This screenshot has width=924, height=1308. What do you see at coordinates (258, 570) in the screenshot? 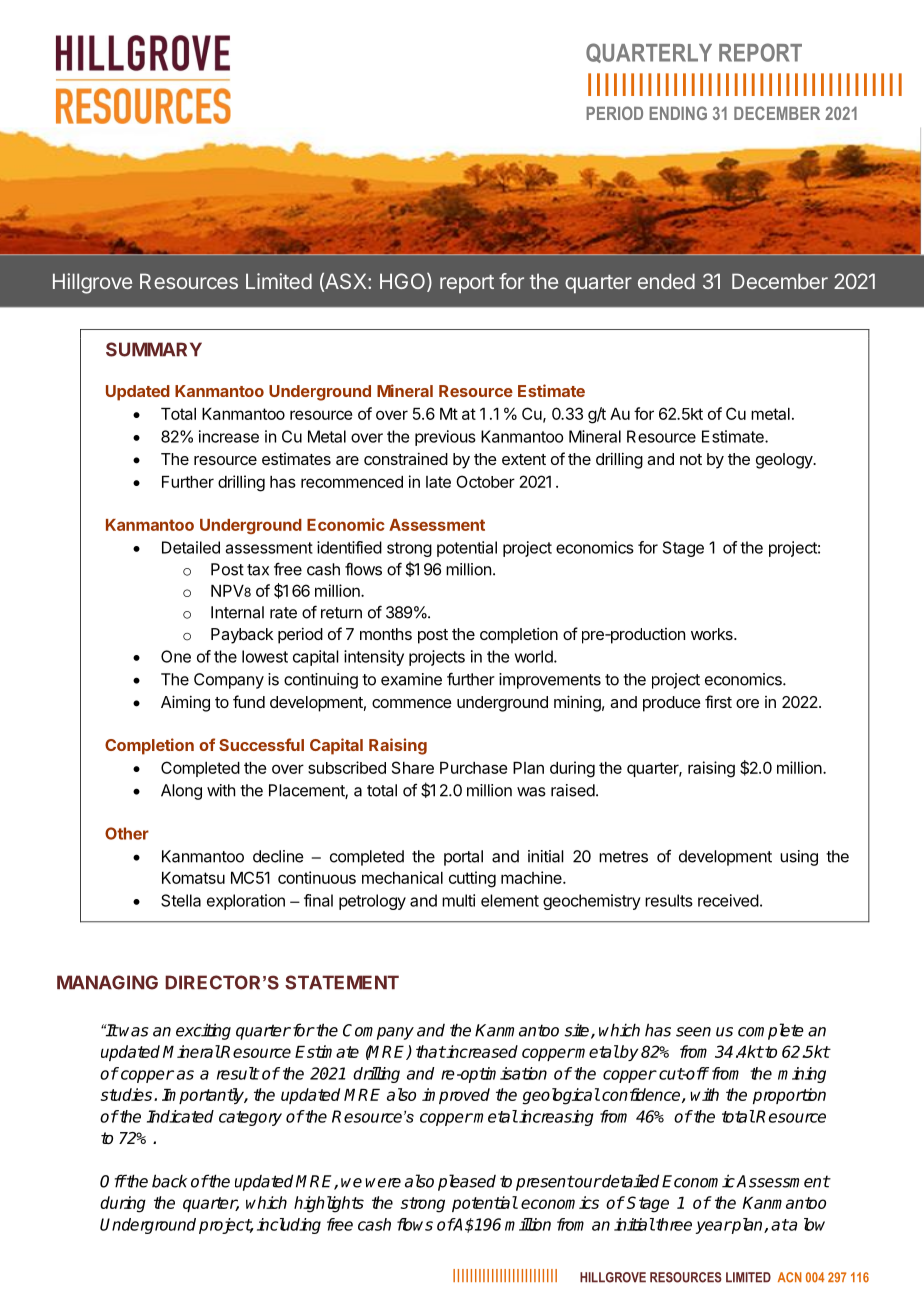
I see `tax` at bounding box center [258, 570].
